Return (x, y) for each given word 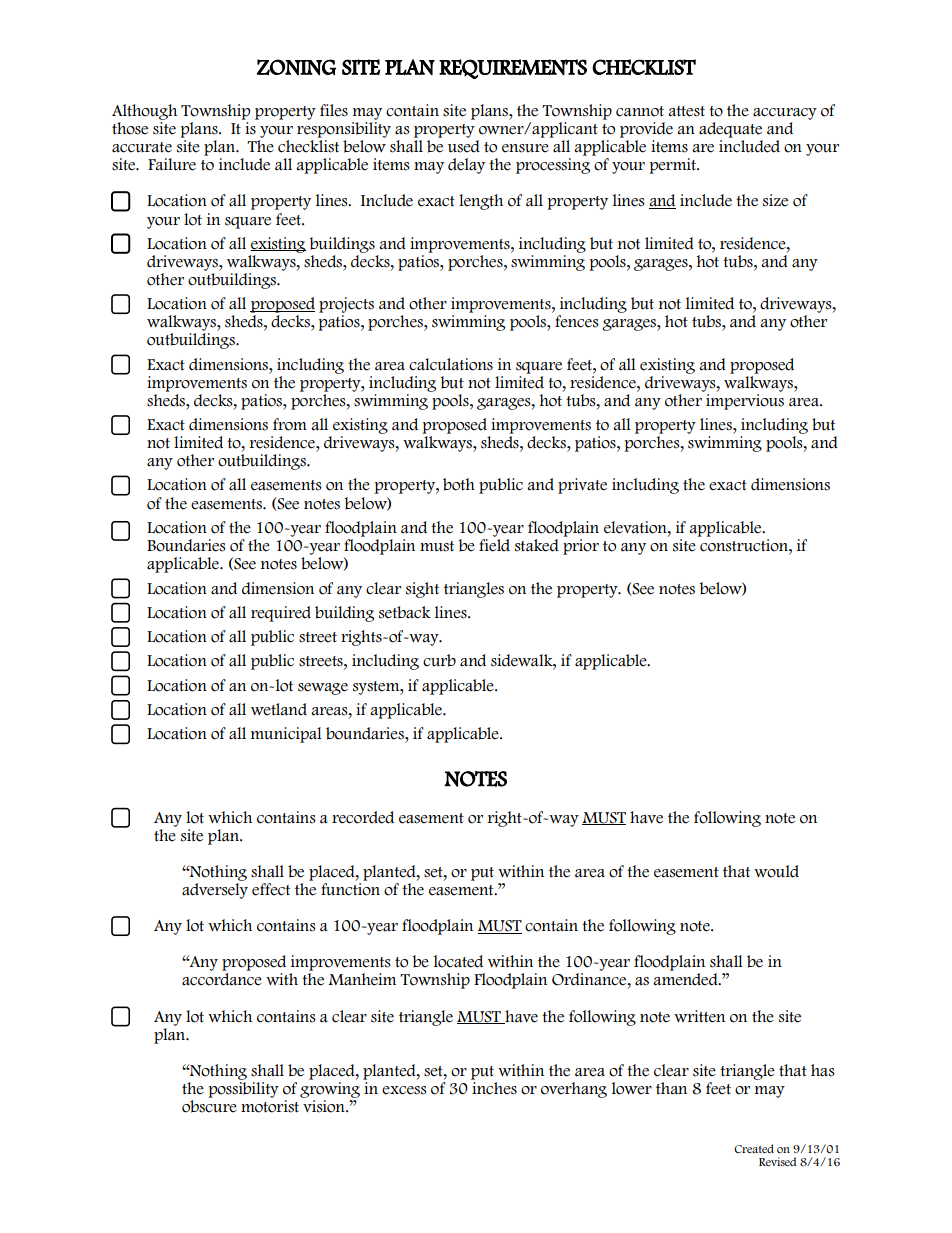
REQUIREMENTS (513, 69)
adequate (730, 130)
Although (144, 112)
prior (581, 547)
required (281, 614)
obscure (209, 1105)
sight (422, 590)
